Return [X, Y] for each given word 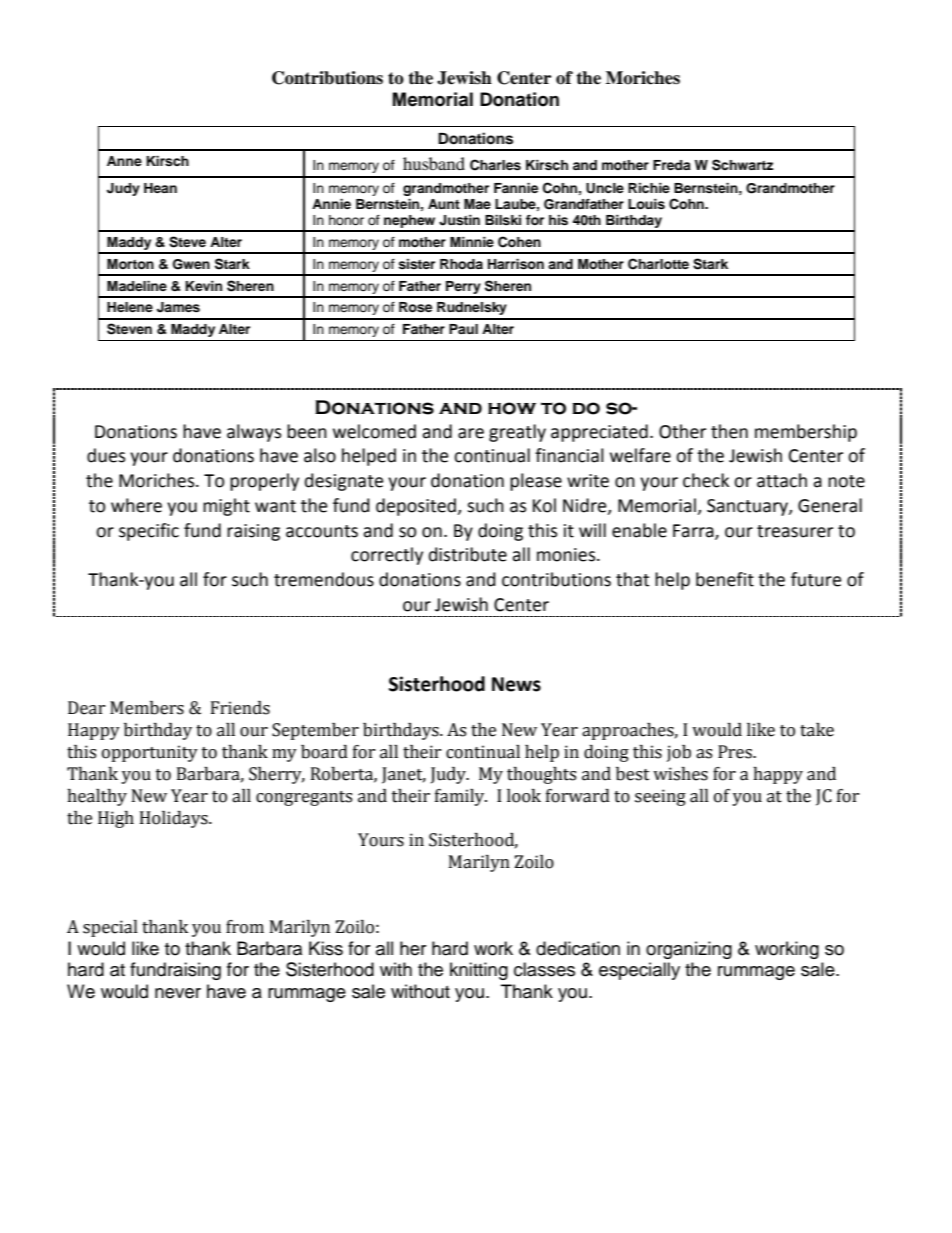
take [817, 730]
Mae [477, 204]
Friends [240, 708]
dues [106, 455]
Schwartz [742, 165]
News [516, 684]
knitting [479, 971]
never [178, 993]
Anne [124, 161]
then [729, 431]
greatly [517, 433]
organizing [689, 950]
